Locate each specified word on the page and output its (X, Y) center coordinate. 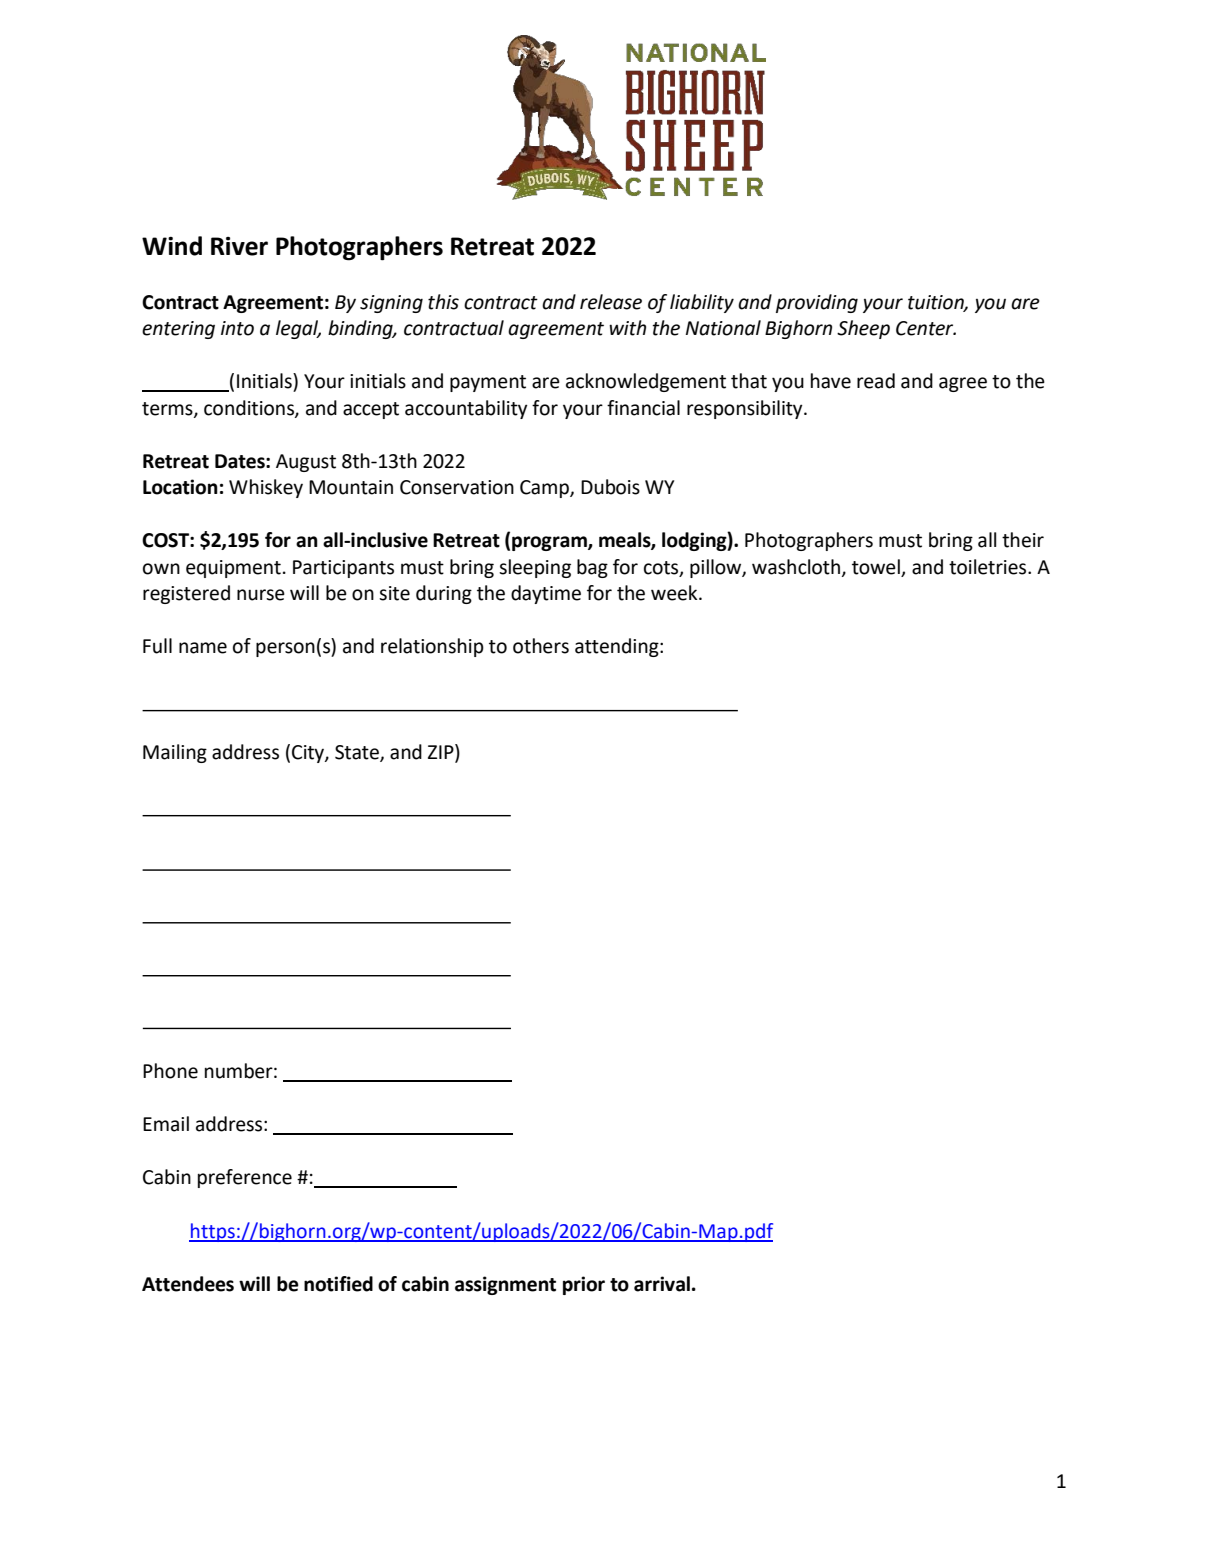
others (541, 646)
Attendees (188, 1284)
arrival (662, 1284)
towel (876, 567)
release (611, 302)
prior (584, 1285)
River (239, 246)
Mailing (175, 753)
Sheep (863, 329)
